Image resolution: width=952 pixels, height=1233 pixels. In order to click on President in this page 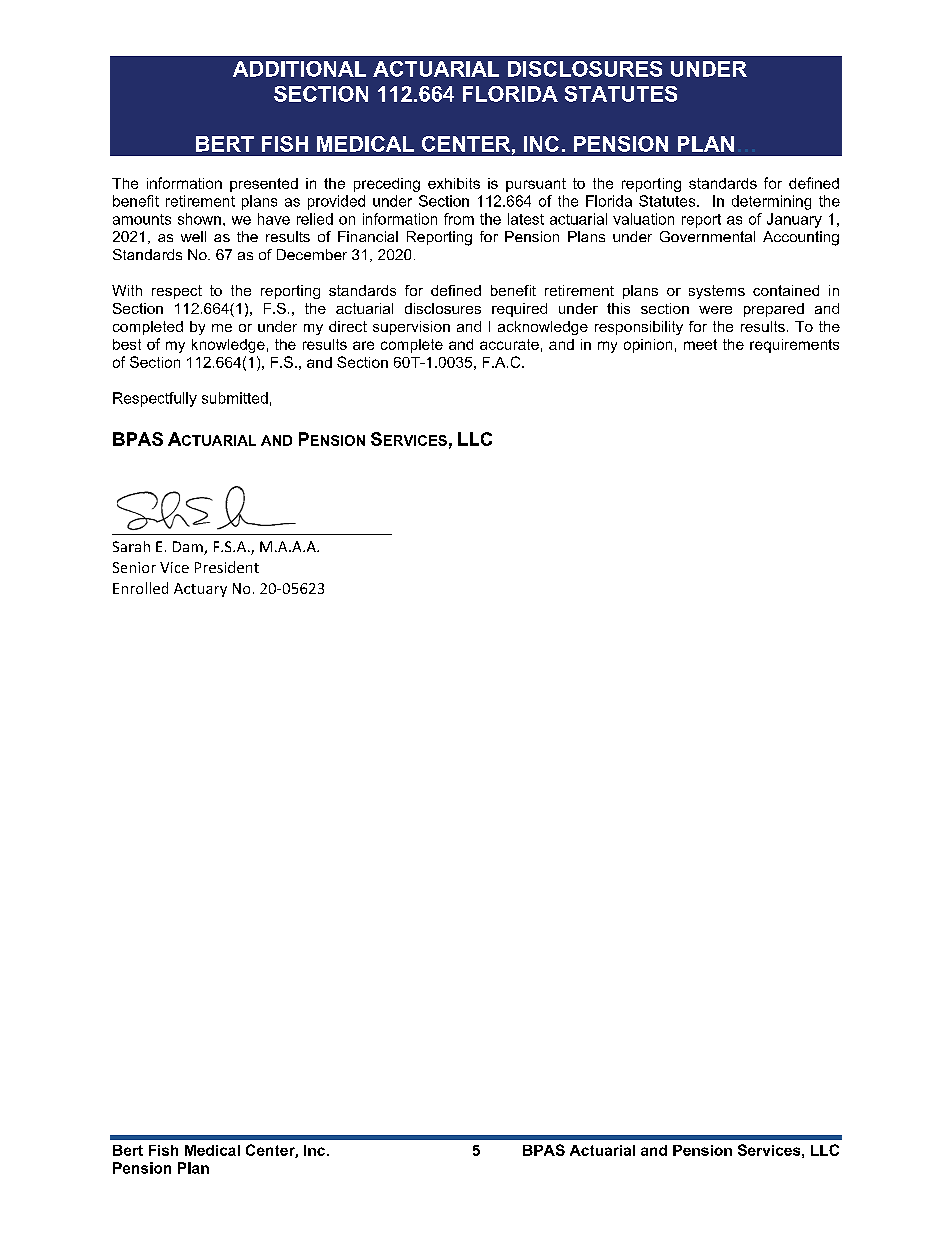, I will do `click(227, 567)`.
